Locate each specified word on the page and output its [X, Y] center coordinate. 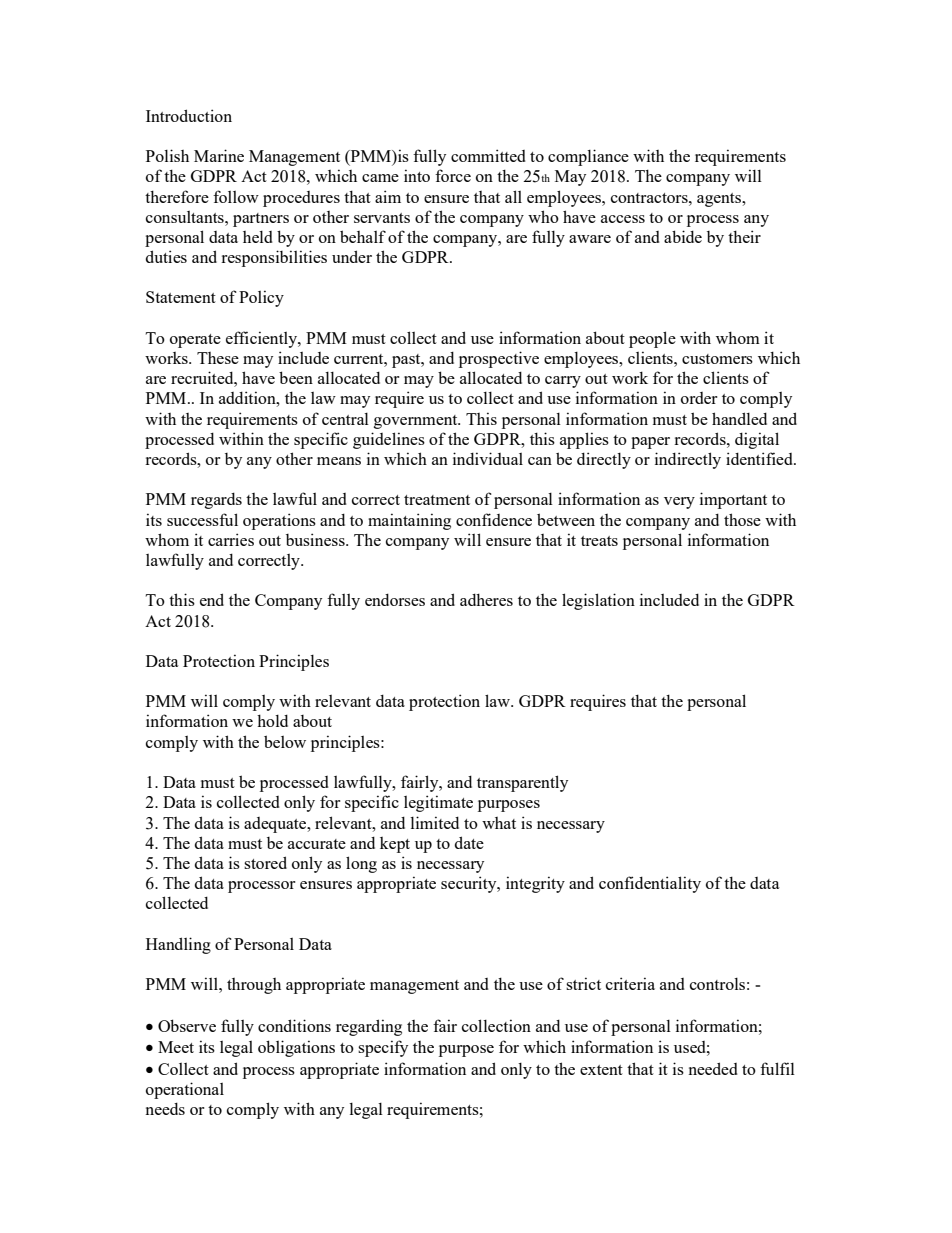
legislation [598, 601]
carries [231, 539]
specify [383, 1048]
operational [185, 1090]
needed [713, 1068]
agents [720, 200]
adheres [486, 599]
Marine [219, 155]
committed [488, 155]
